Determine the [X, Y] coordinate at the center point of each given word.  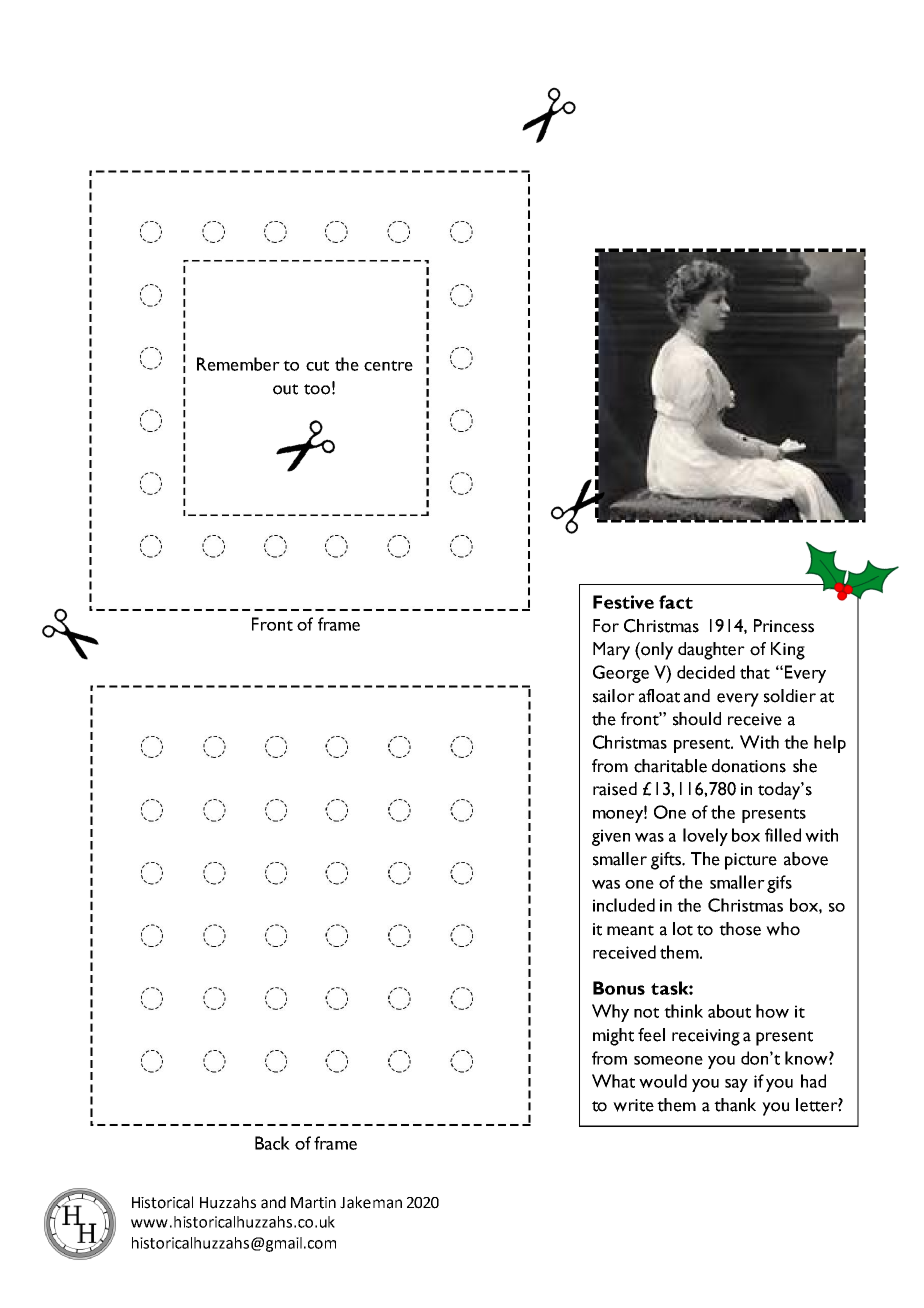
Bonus [619, 988]
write [633, 1105]
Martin [313, 1203]
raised [615, 789]
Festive [623, 602]
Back [272, 1143]
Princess [784, 626]
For [606, 626]
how [772, 1011]
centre [388, 365]
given [611, 837]
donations [749, 766]
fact [676, 602]
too [317, 389]
